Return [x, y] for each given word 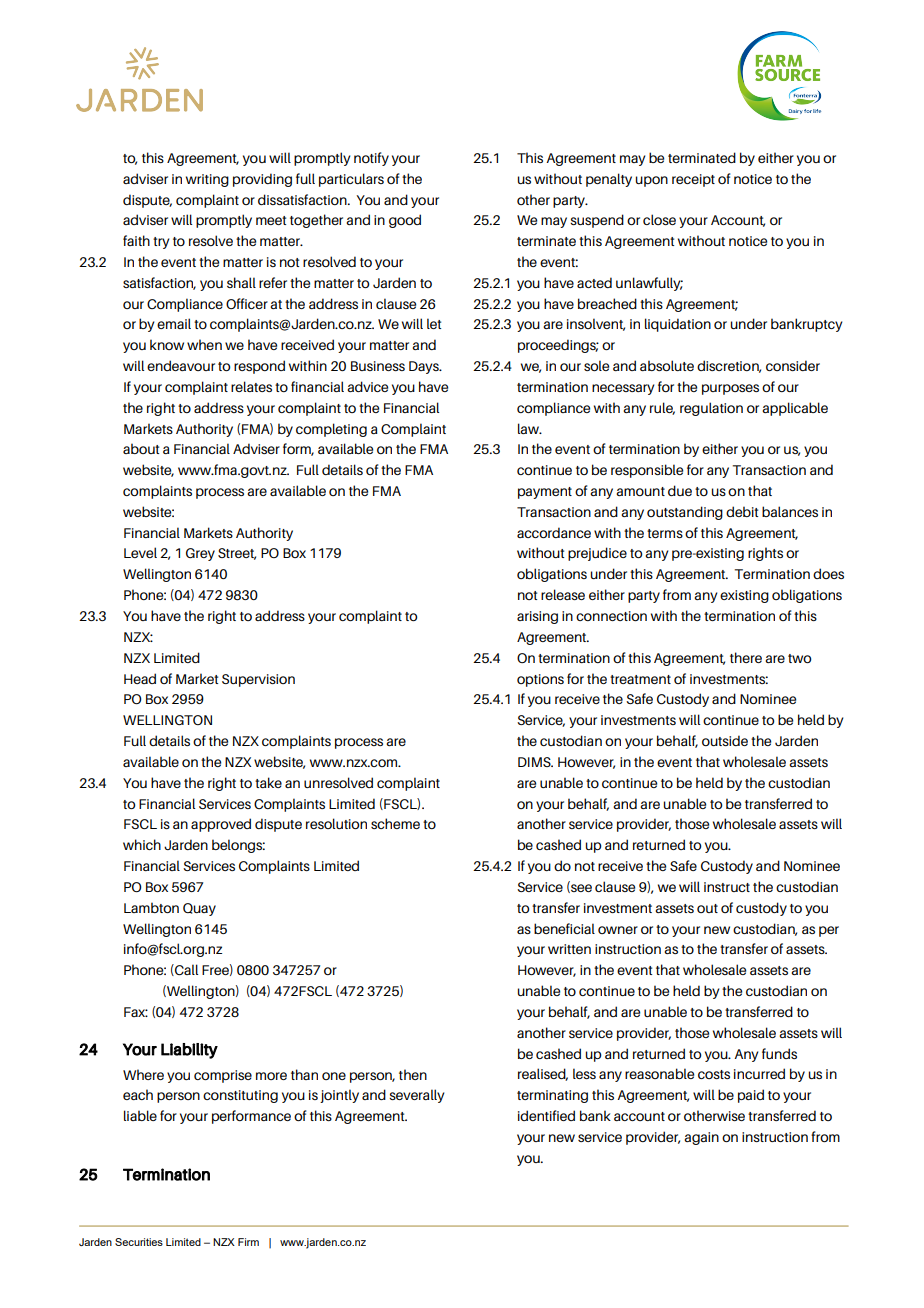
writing [207, 180]
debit [742, 511]
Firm [248, 1242]
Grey [200, 554]
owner [618, 930]
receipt [693, 180]
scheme [395, 823]
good [405, 221]
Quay [199, 909]
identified [546, 1115]
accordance [554, 532]
